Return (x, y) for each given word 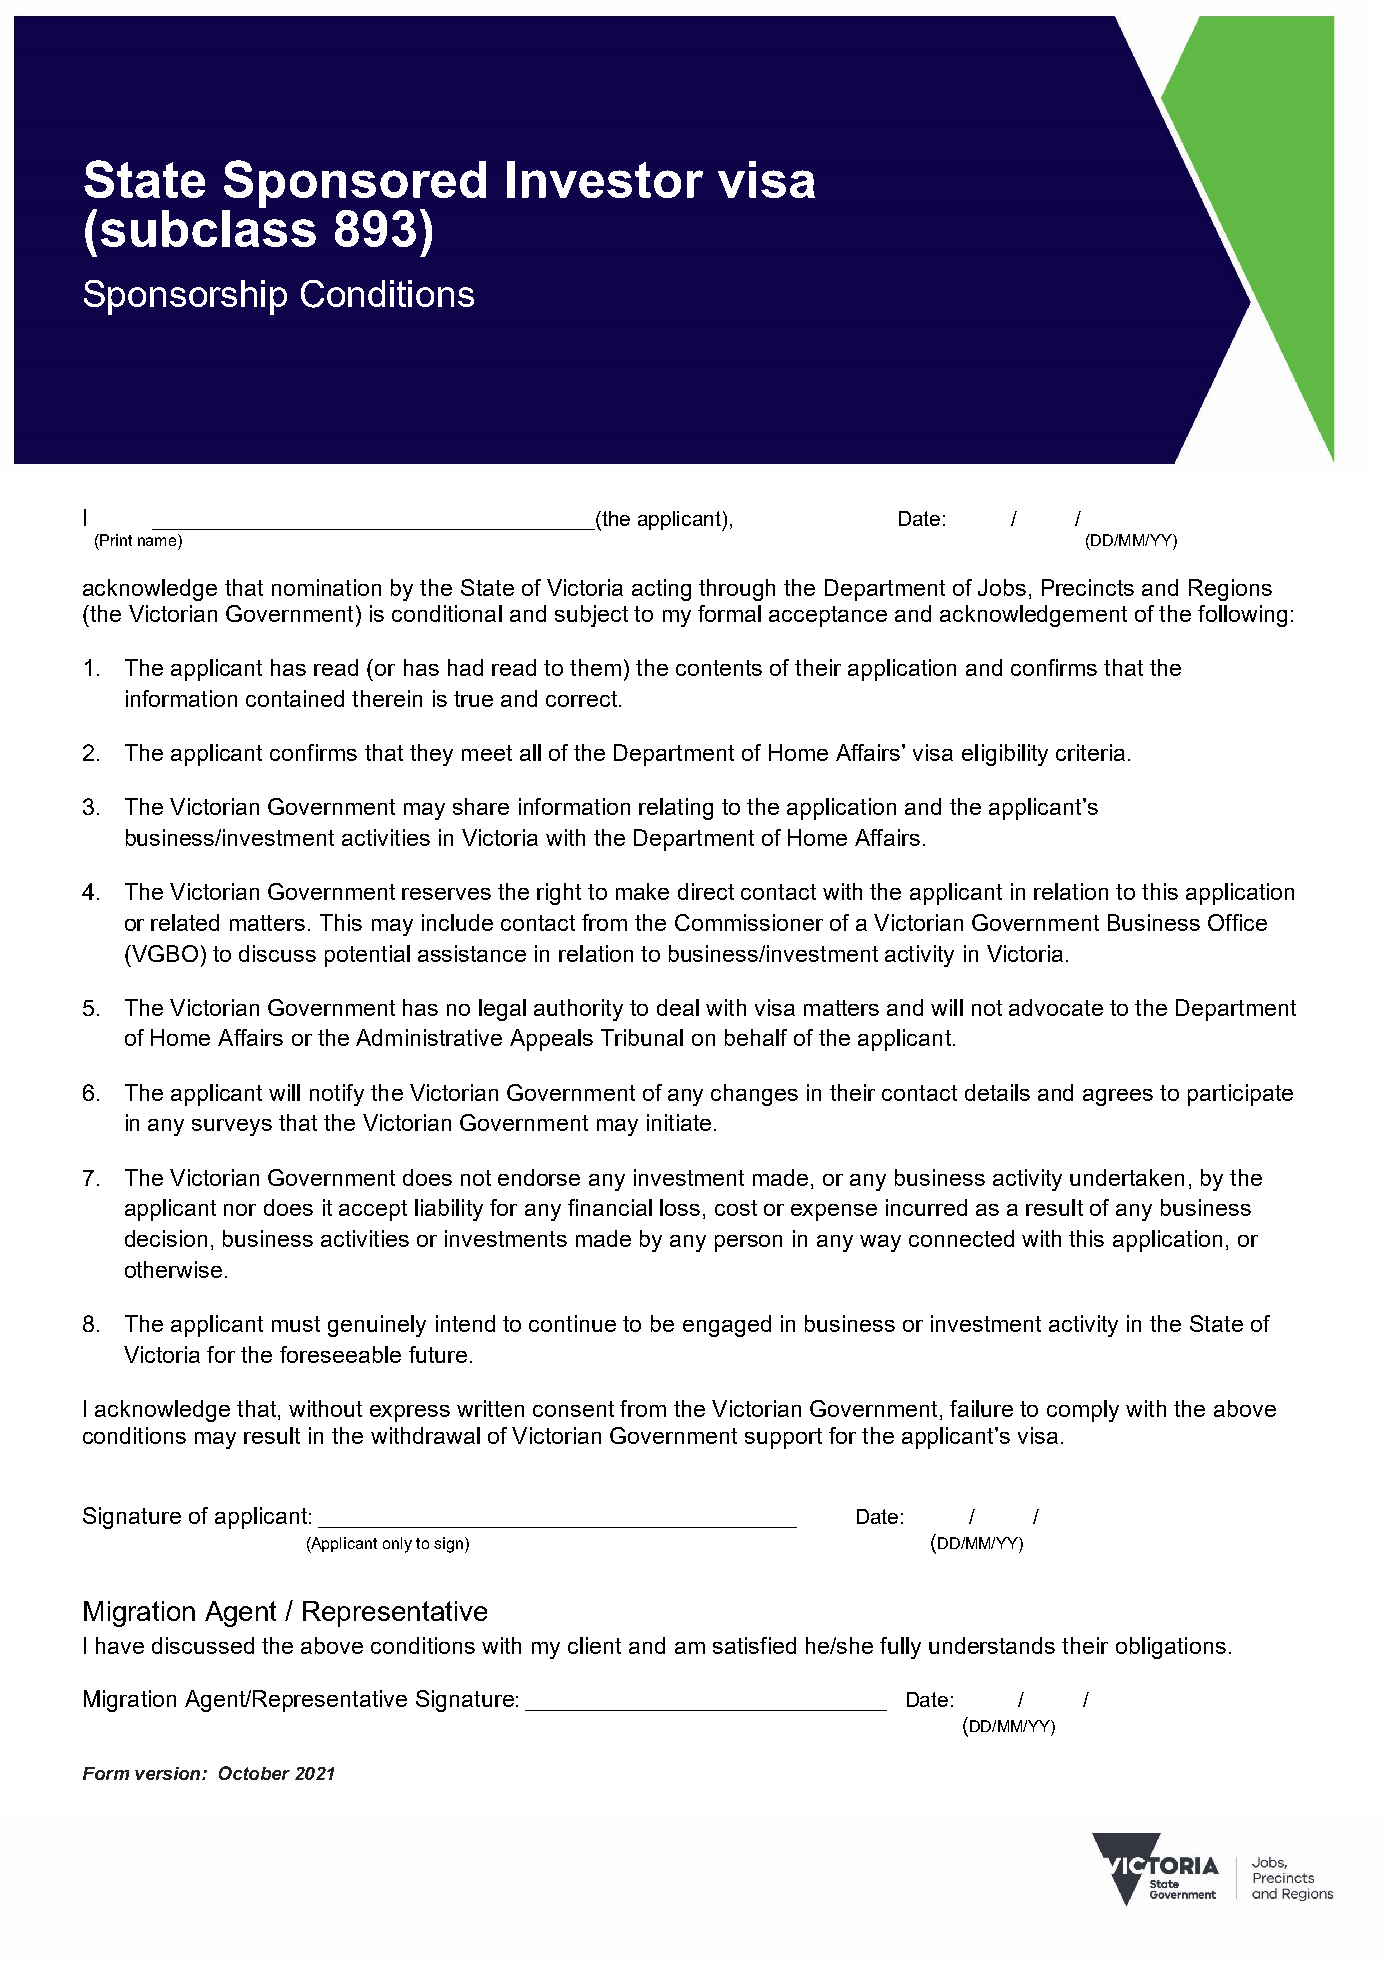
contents (719, 668)
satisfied (754, 1645)
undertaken (1127, 1177)
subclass (208, 227)
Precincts (1088, 587)
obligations (1171, 1648)
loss (680, 1207)
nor (240, 1210)
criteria (1090, 752)
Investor (605, 179)
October (254, 1773)
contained (295, 698)
